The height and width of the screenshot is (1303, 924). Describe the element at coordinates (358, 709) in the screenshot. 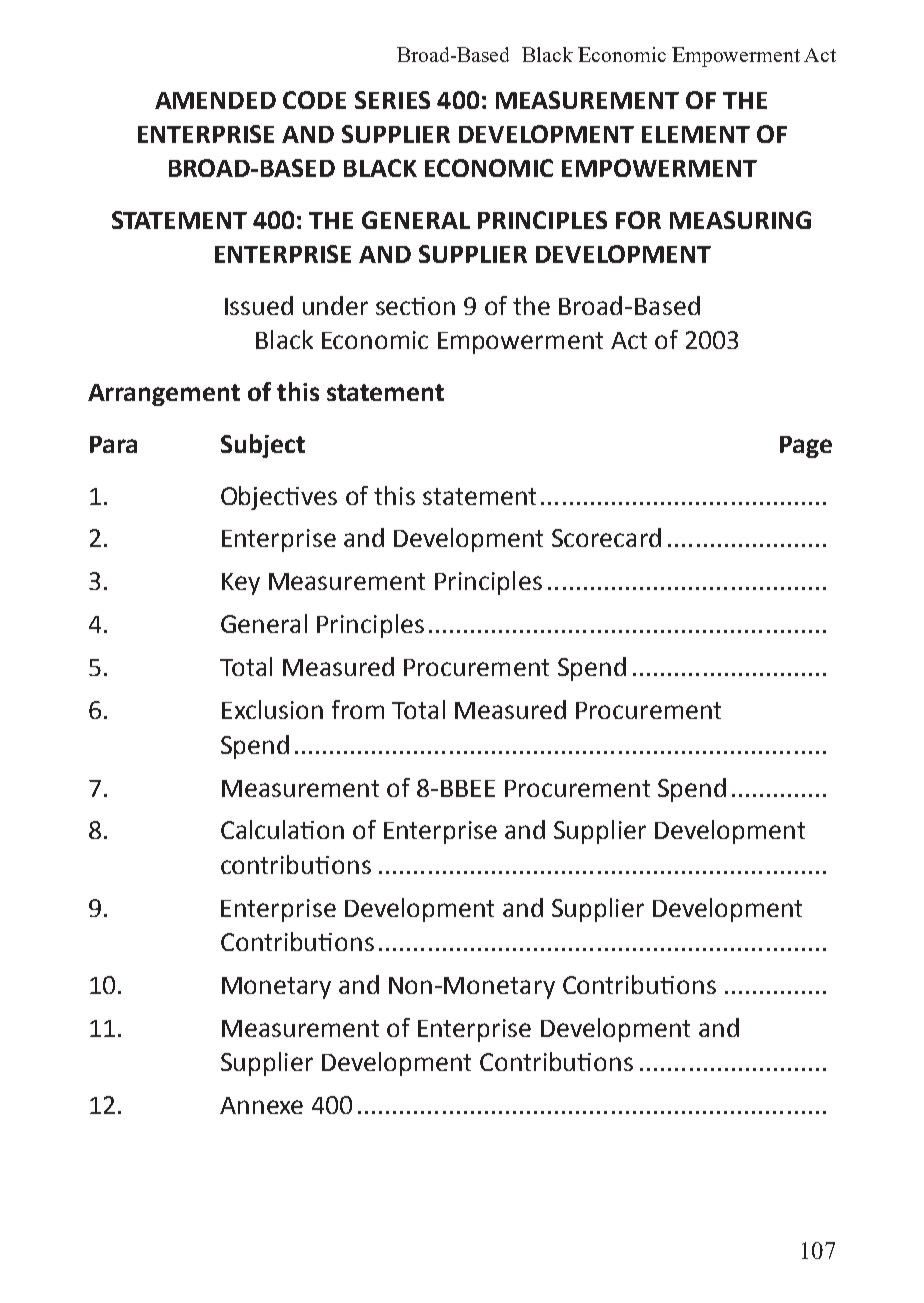

I see `from` at that location.
